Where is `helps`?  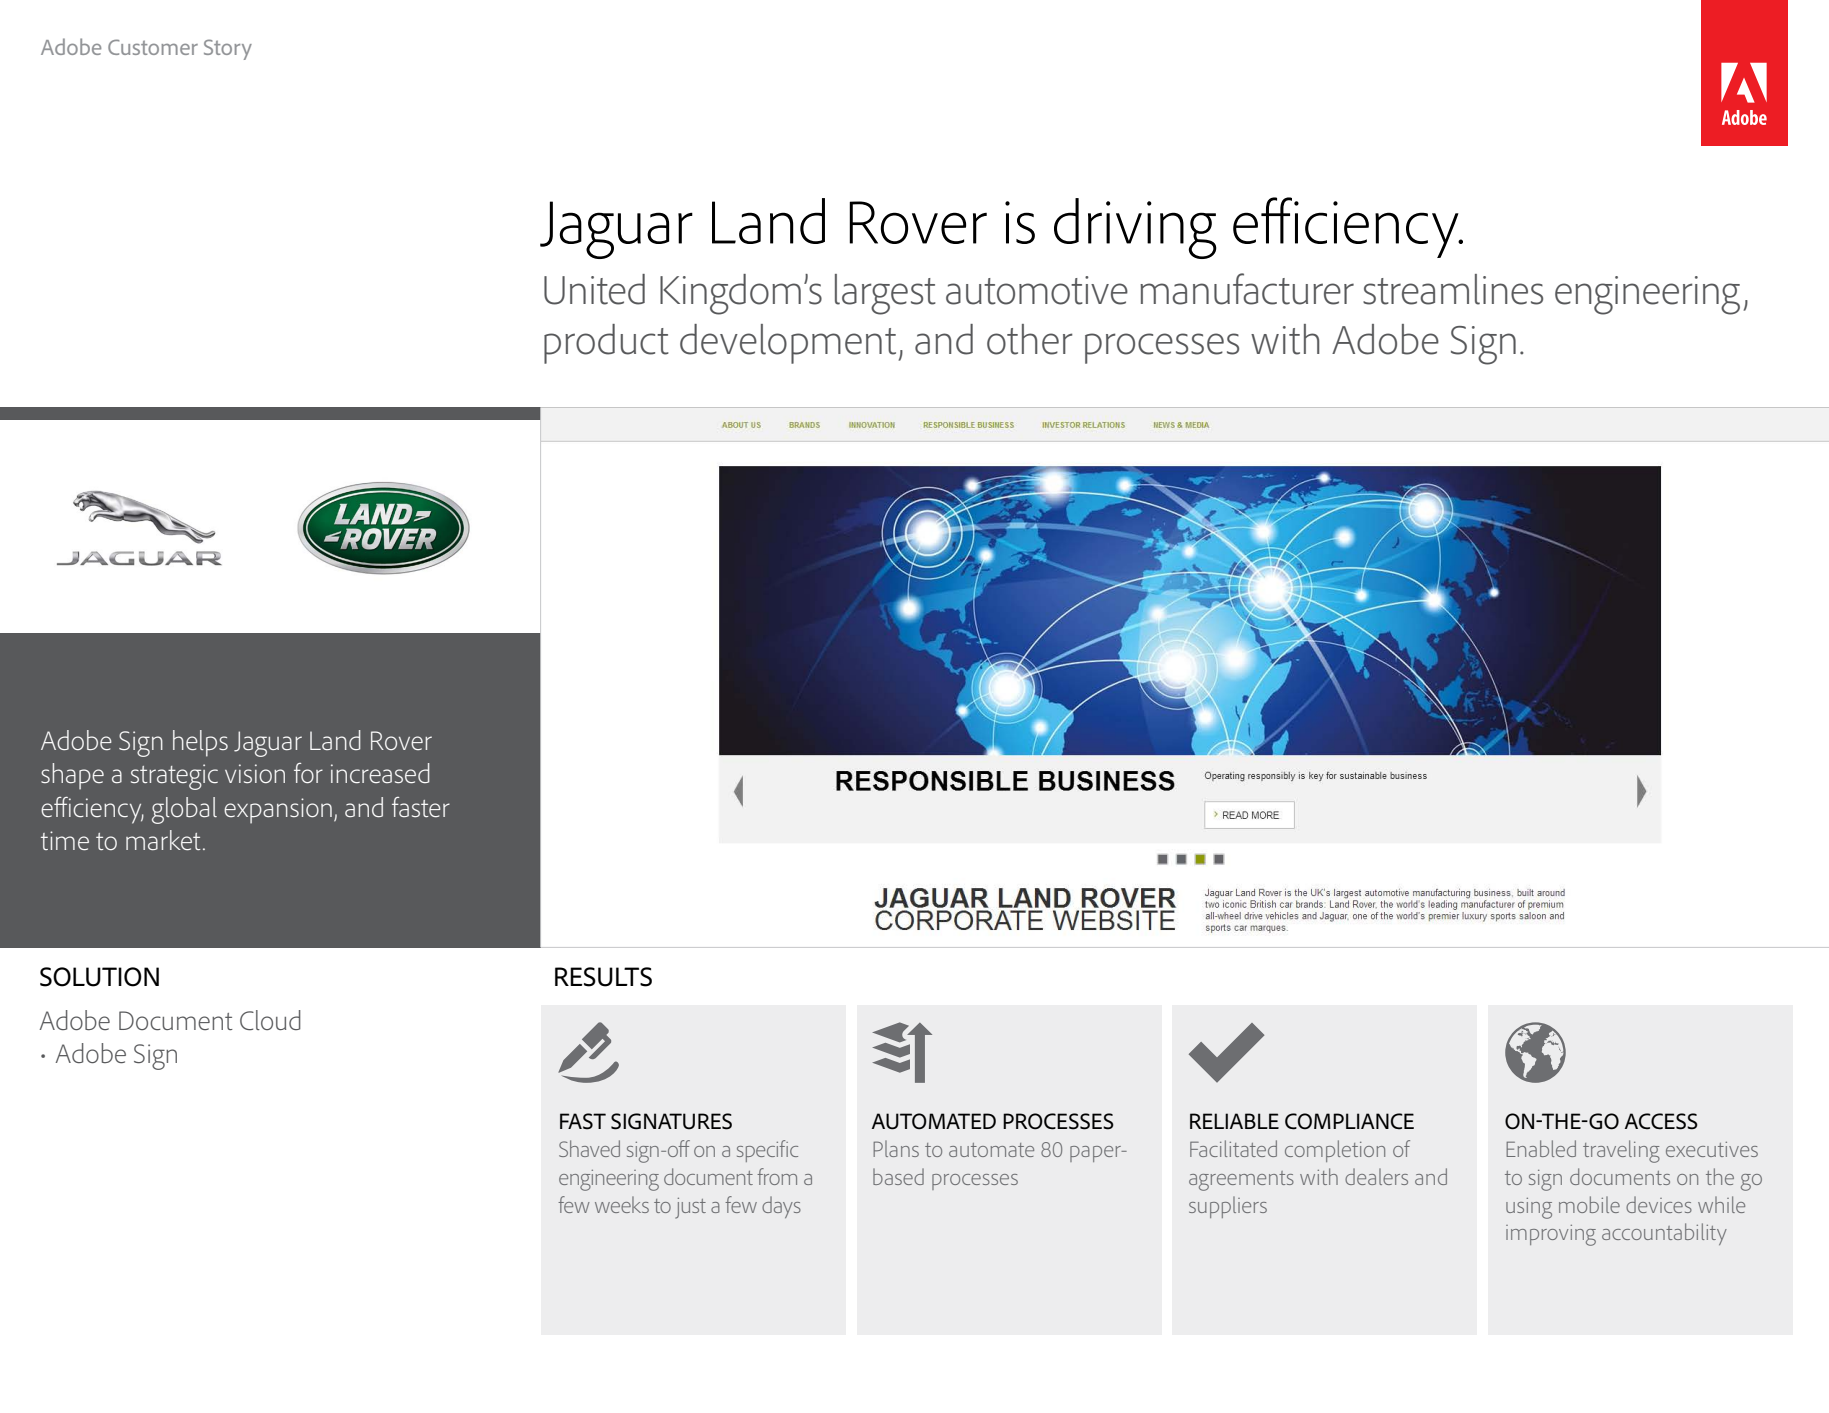
helps is located at coordinates (200, 743).
